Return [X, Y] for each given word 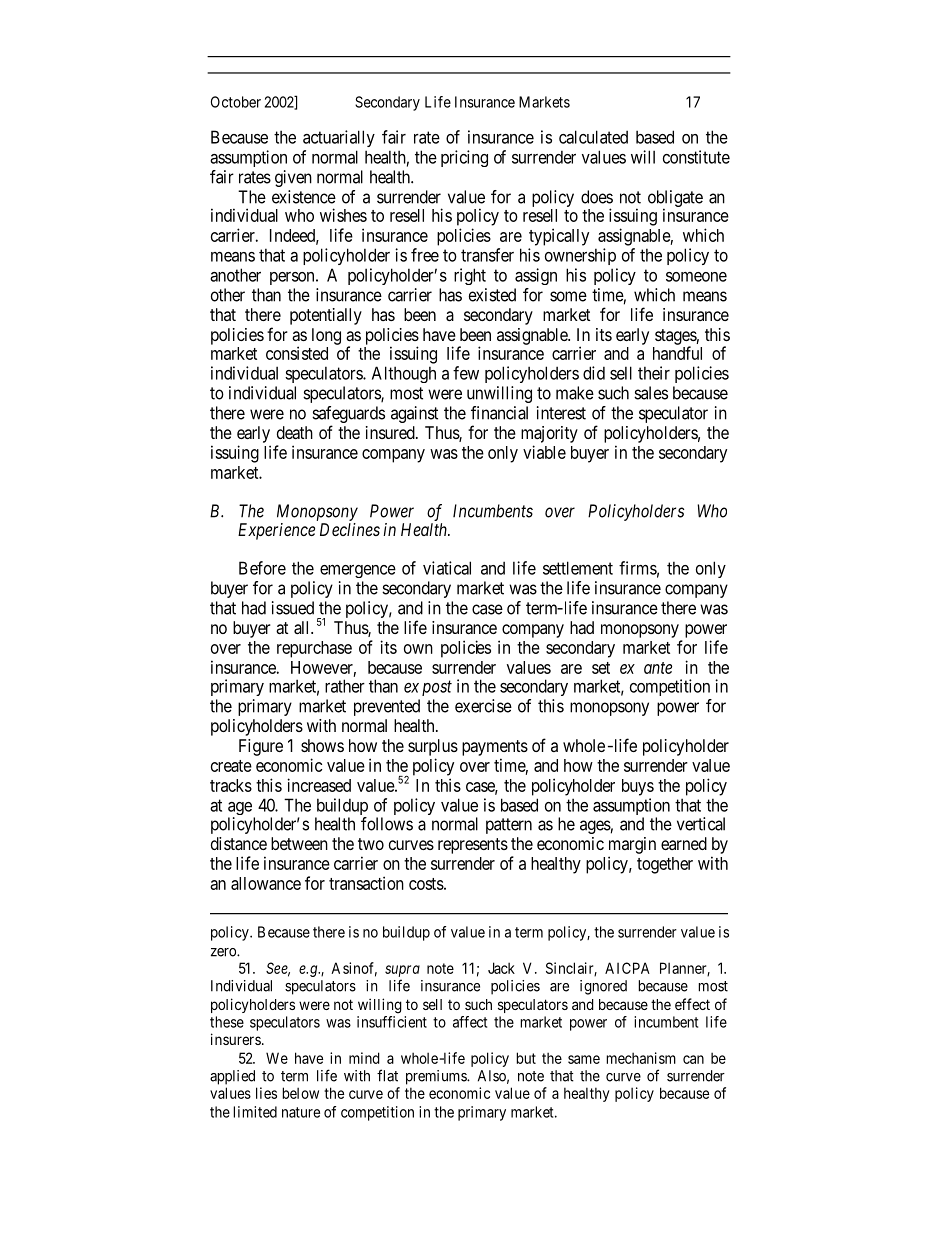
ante [658, 668]
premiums [437, 1077]
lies [266, 1093]
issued [293, 608]
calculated [593, 137]
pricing [464, 158]
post [437, 688]
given [293, 178]
